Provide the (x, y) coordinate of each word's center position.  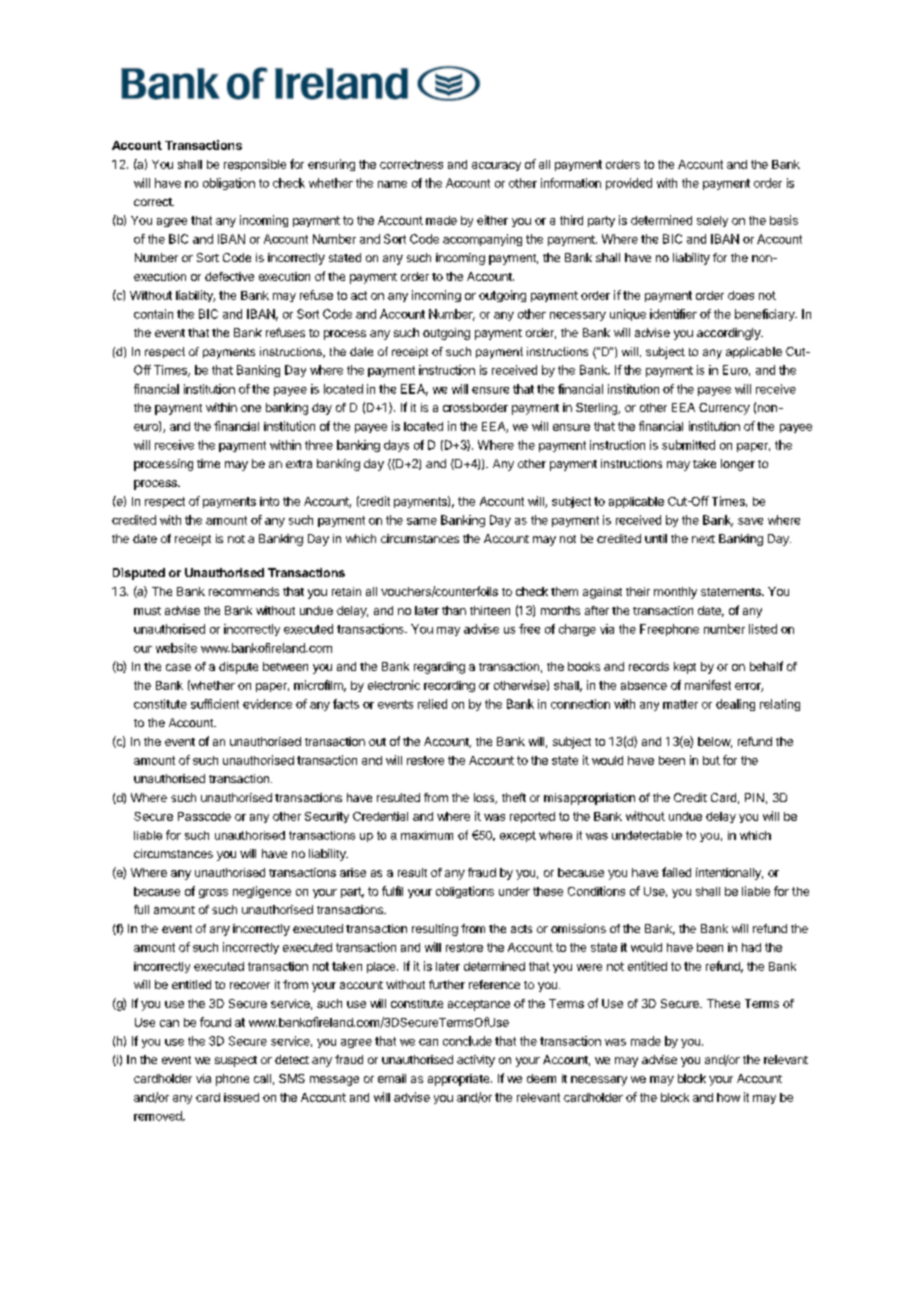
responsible (255, 165)
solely (712, 221)
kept (685, 668)
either (492, 220)
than (454, 610)
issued (241, 1097)
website (176, 648)
